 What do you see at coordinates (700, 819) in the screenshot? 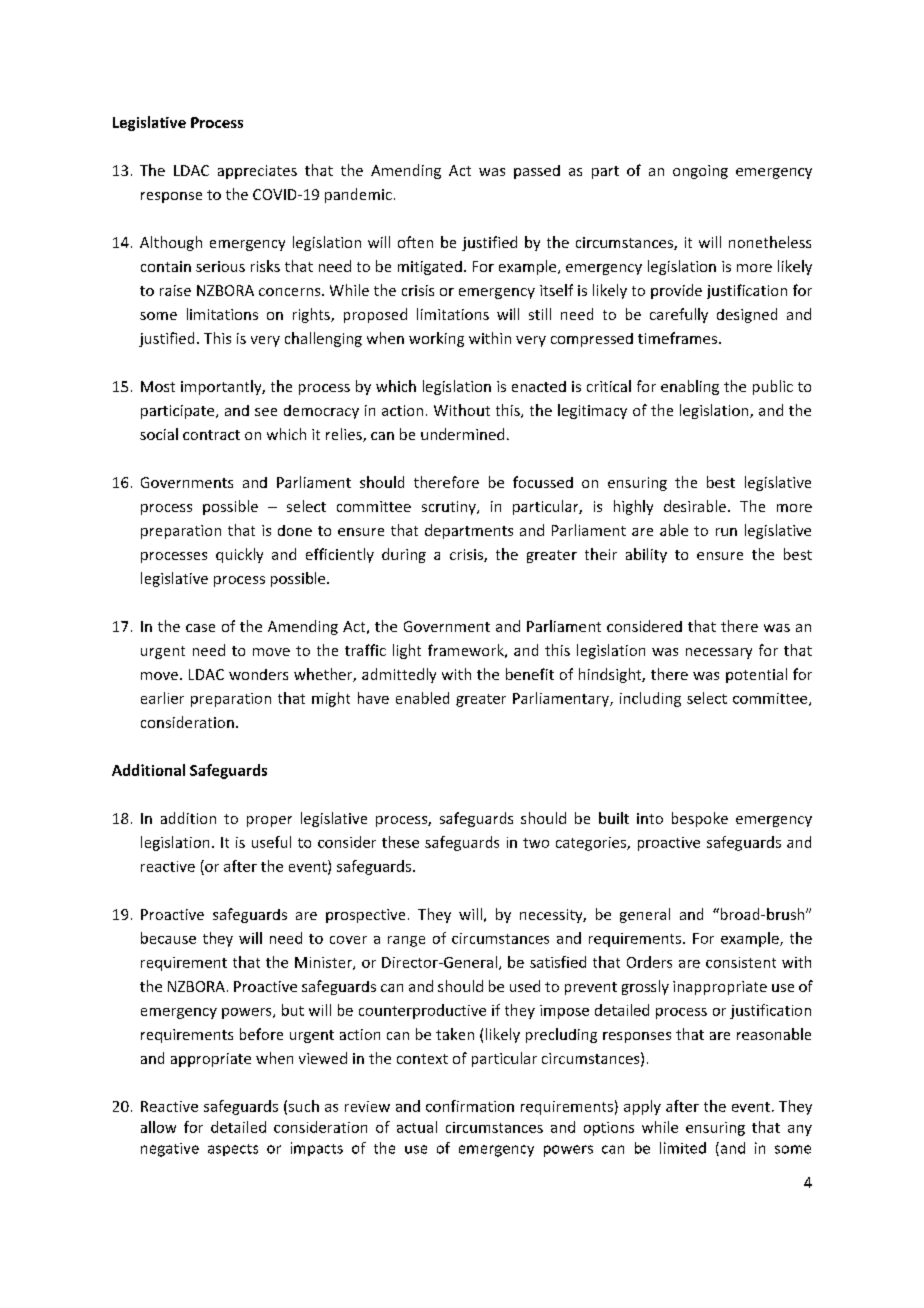
I see `bespoke` at bounding box center [700, 819].
